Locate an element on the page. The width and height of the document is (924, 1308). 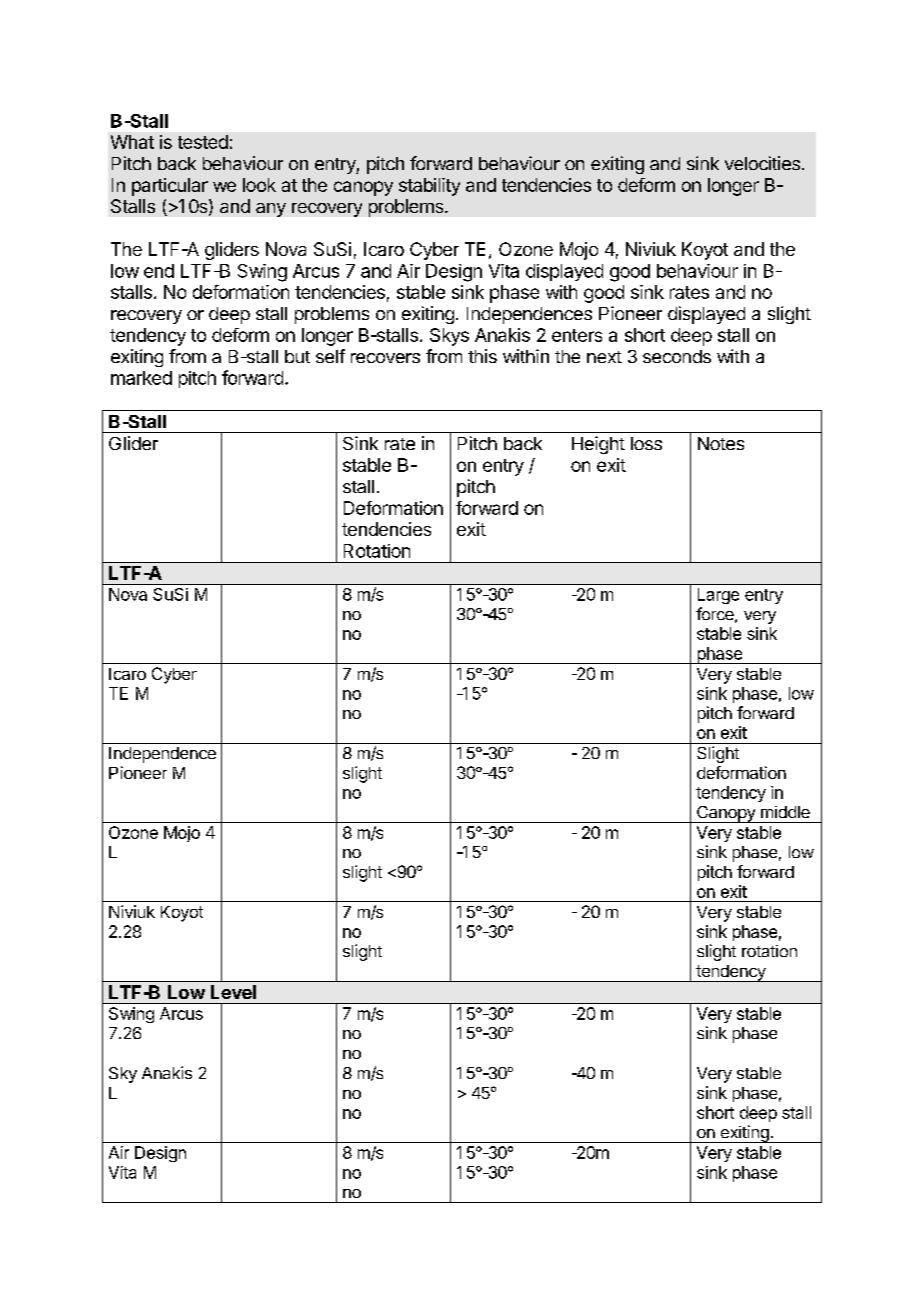
middle is located at coordinates (785, 812).
